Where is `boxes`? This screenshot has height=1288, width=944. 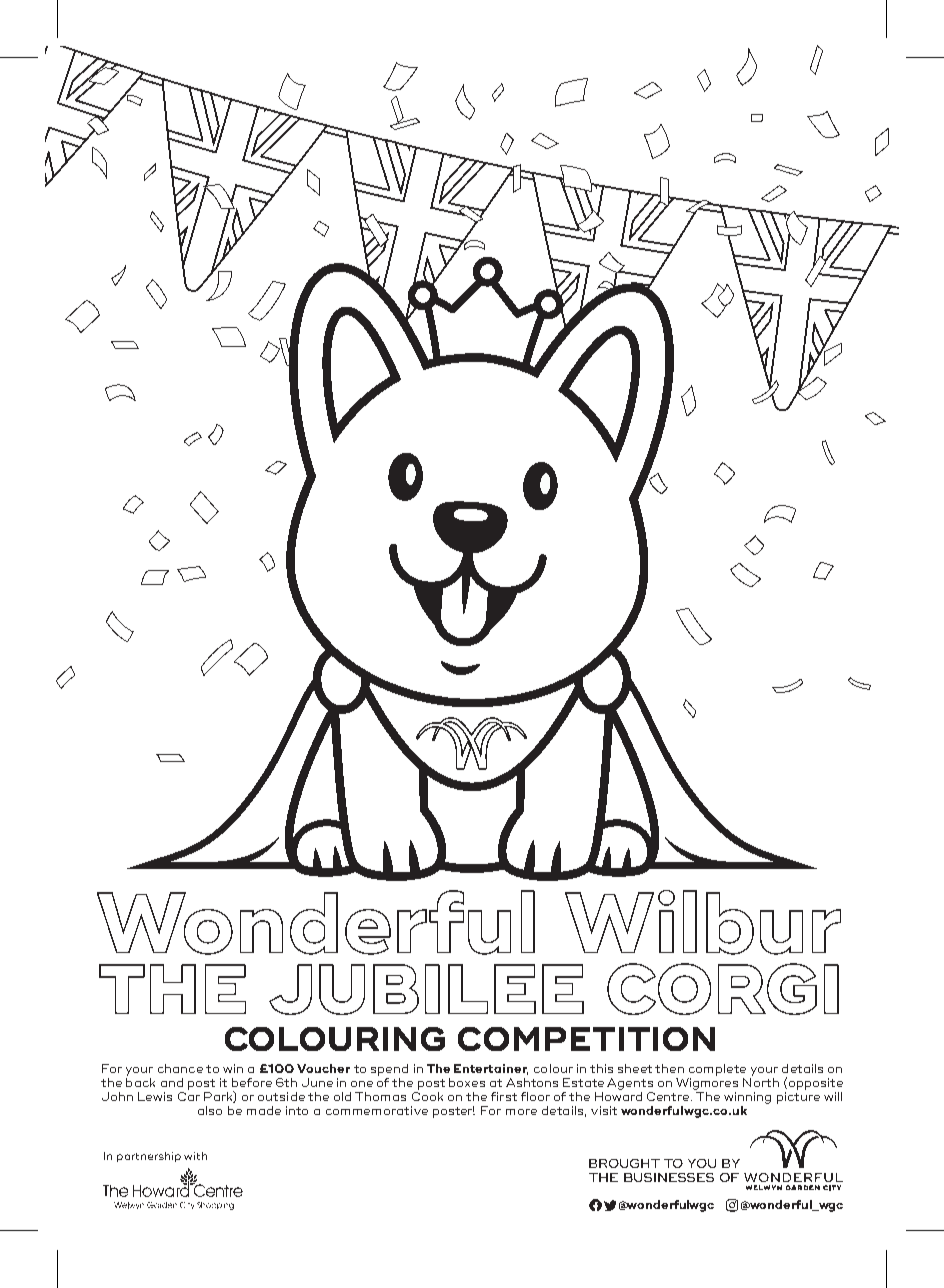 boxes is located at coordinates (467, 1082).
